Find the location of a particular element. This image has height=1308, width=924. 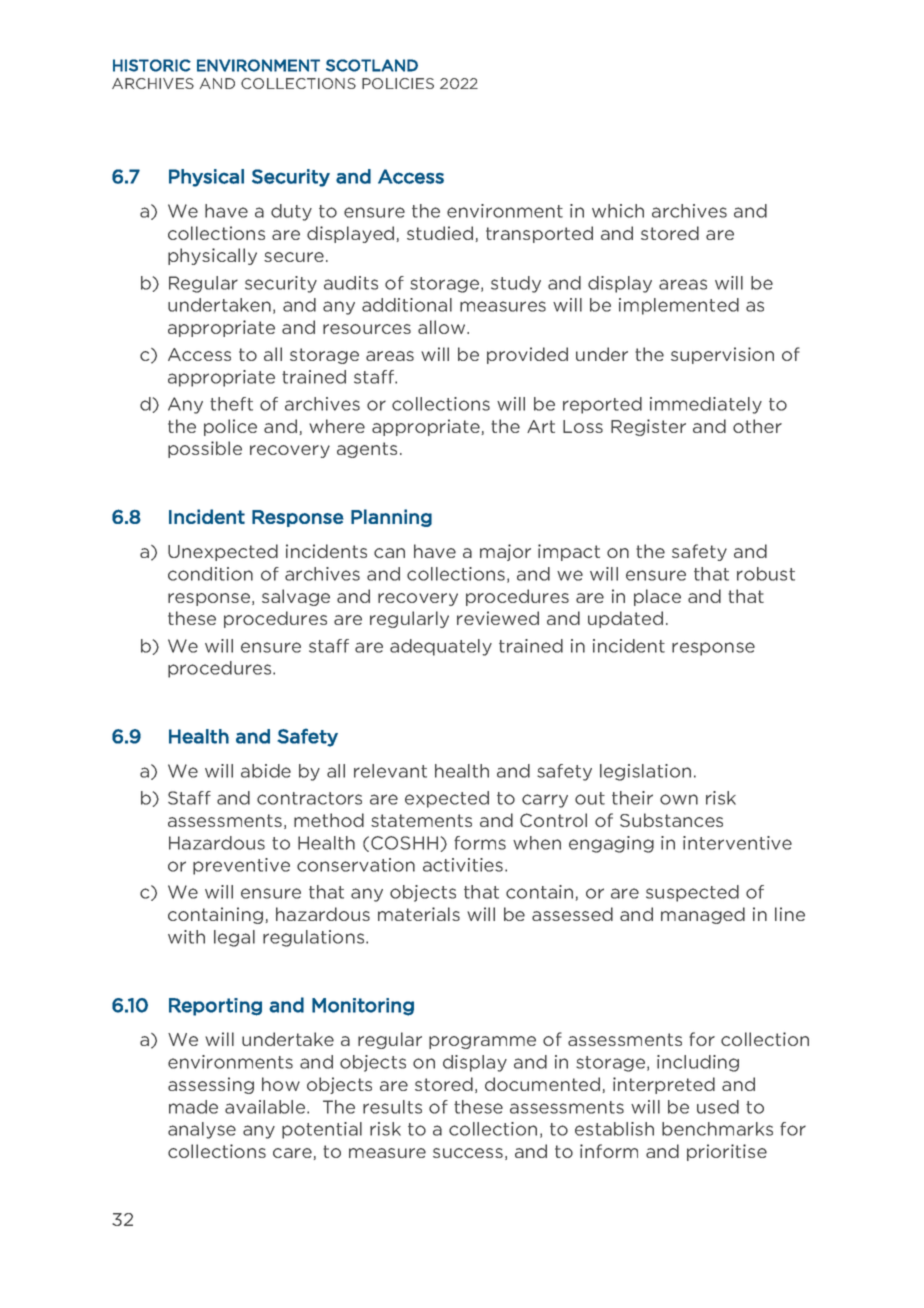

analyse is located at coordinates (202, 1130).
